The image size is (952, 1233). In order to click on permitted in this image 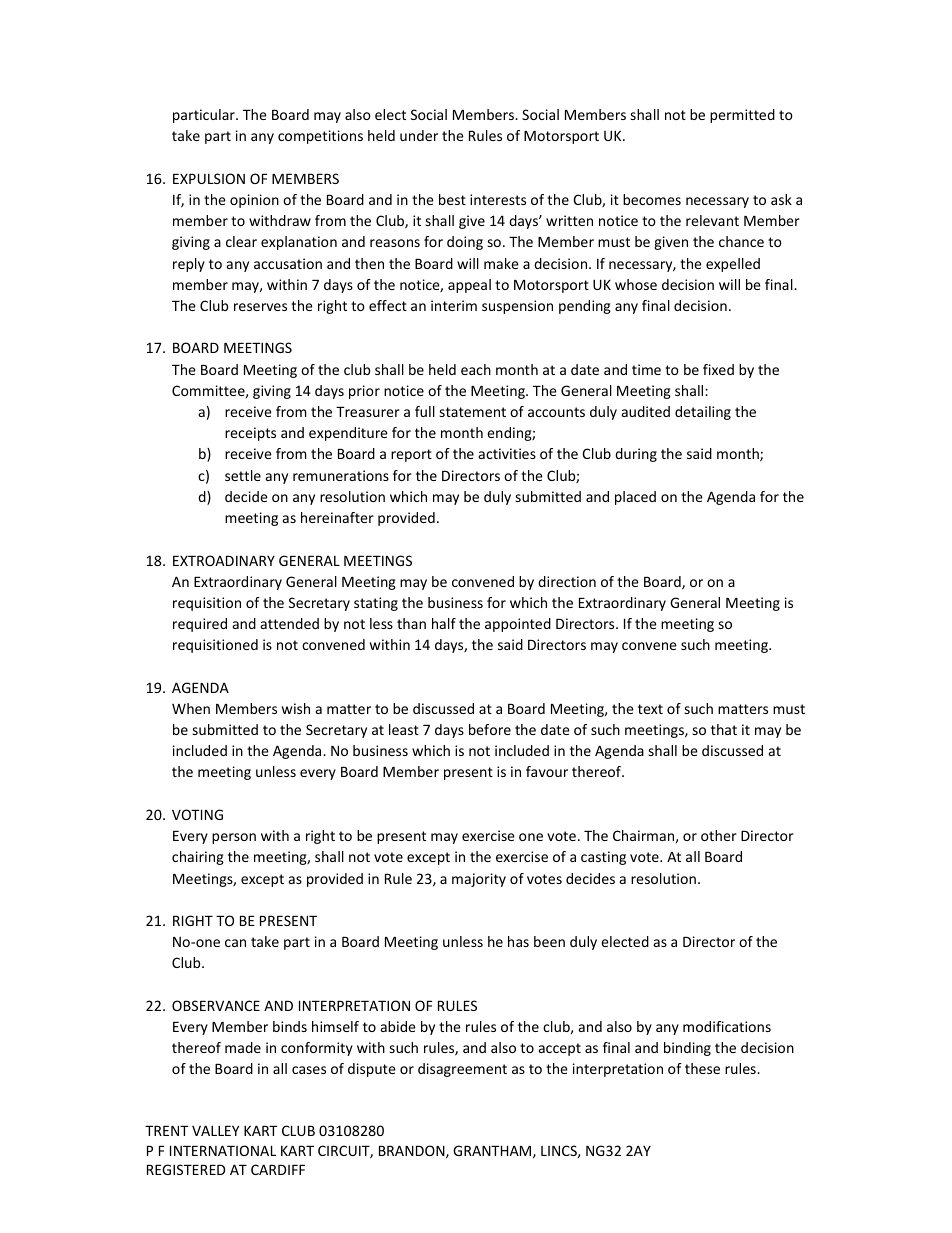, I will do `click(742, 116)`.
